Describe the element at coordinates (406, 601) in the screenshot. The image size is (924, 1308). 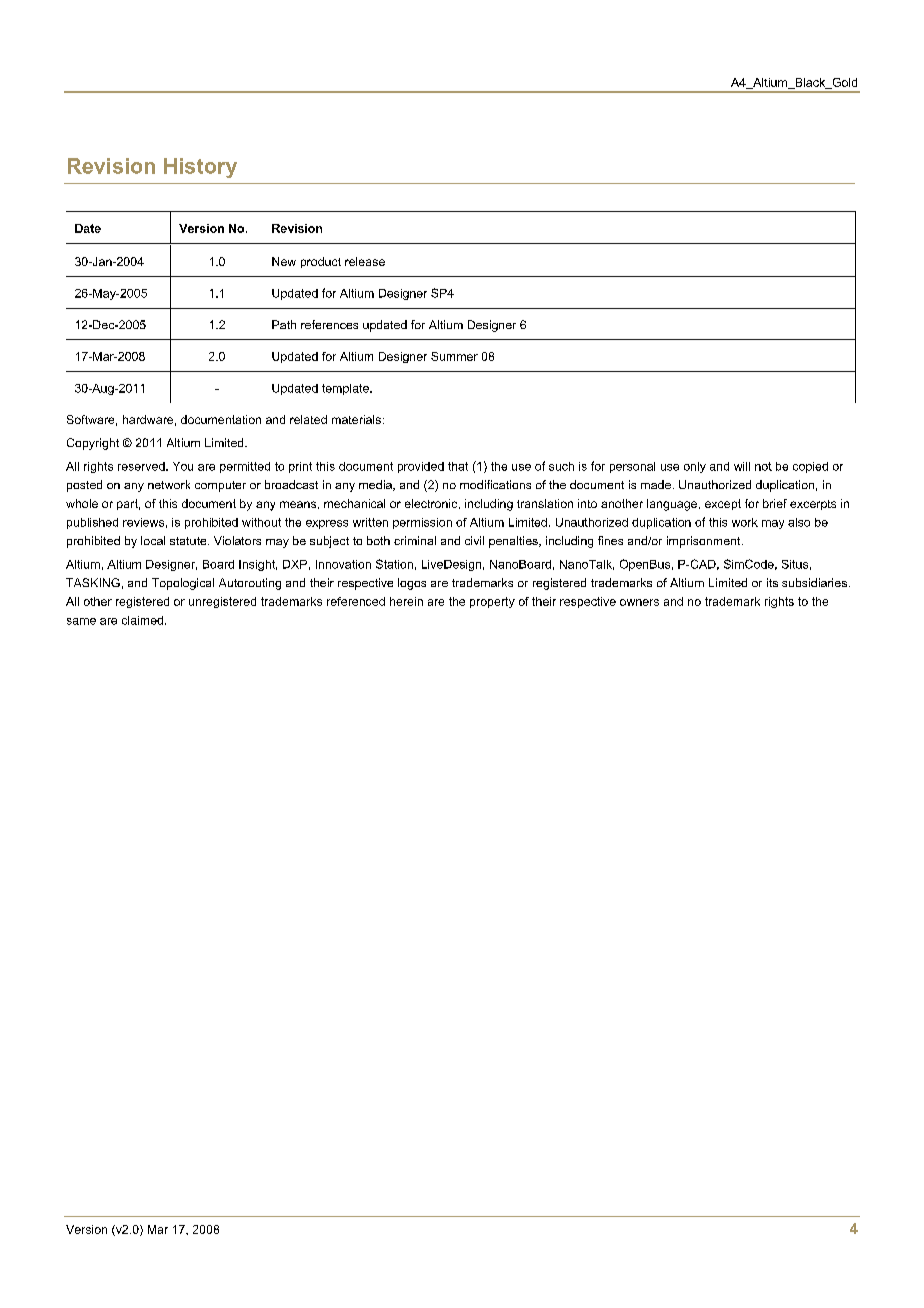
I see `herein` at that location.
